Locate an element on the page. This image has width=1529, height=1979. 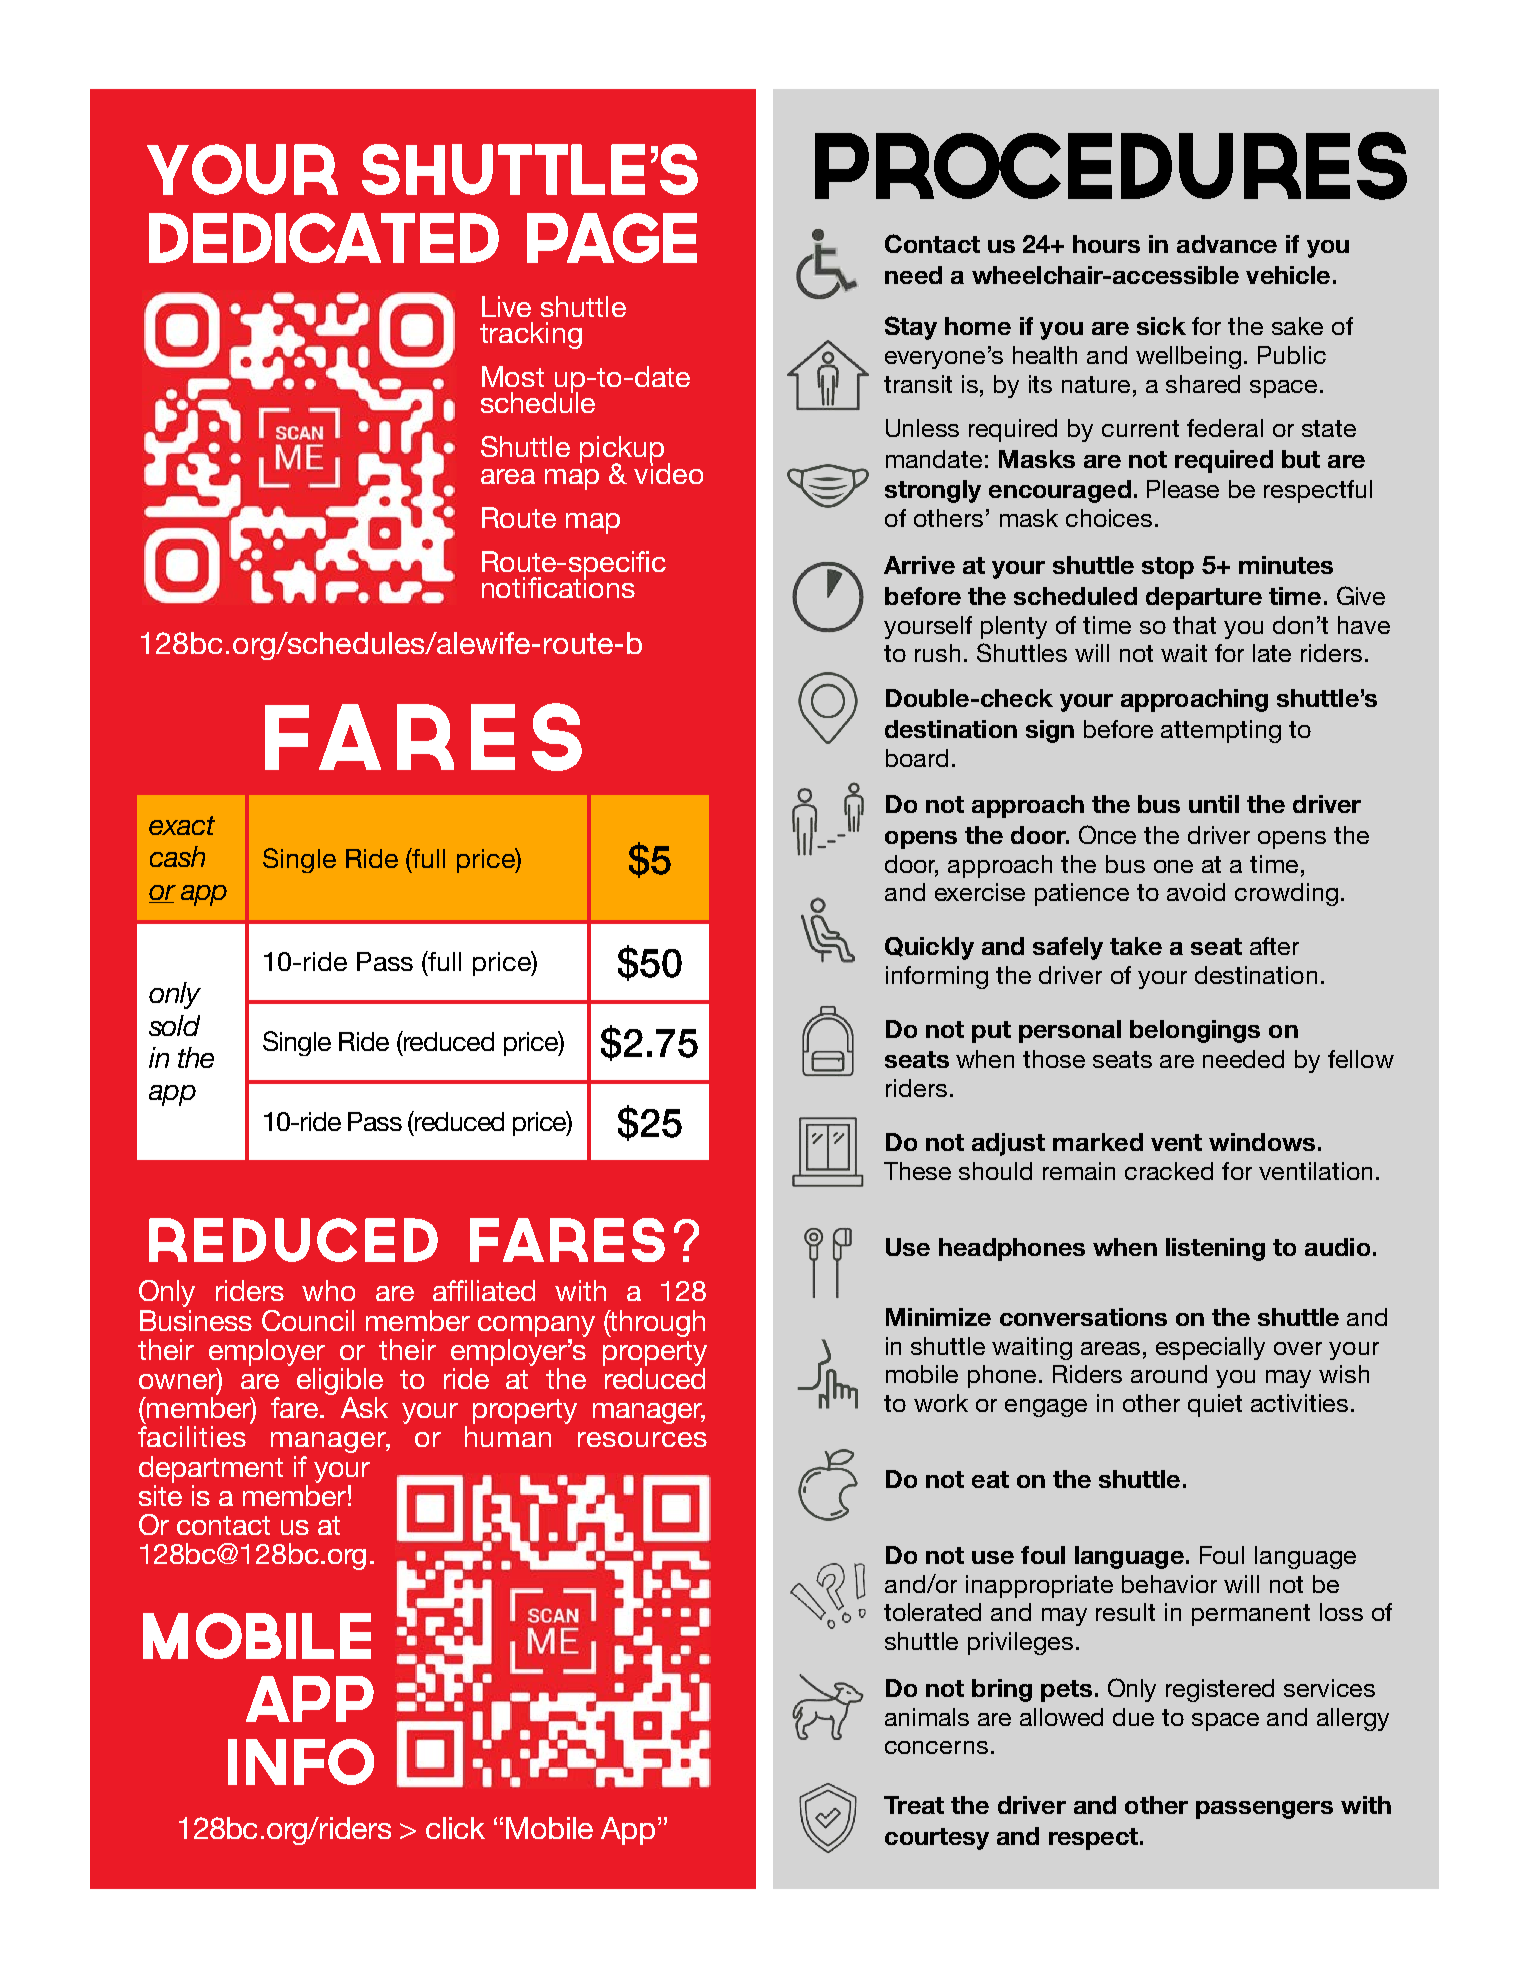
who is located at coordinates (328, 1290).
